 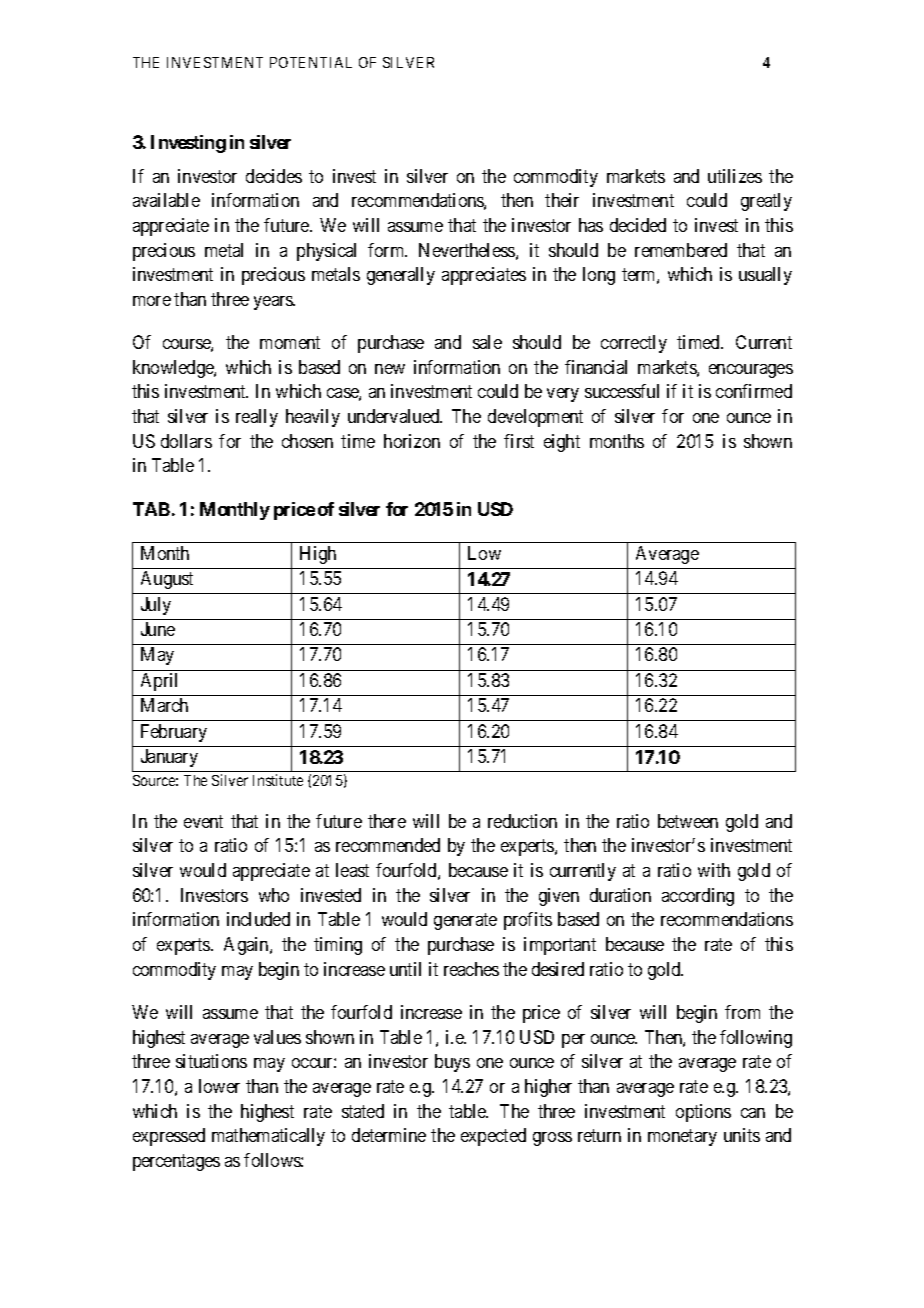 What do you see at coordinates (487, 342) in the document?
I see `sale` at bounding box center [487, 342].
